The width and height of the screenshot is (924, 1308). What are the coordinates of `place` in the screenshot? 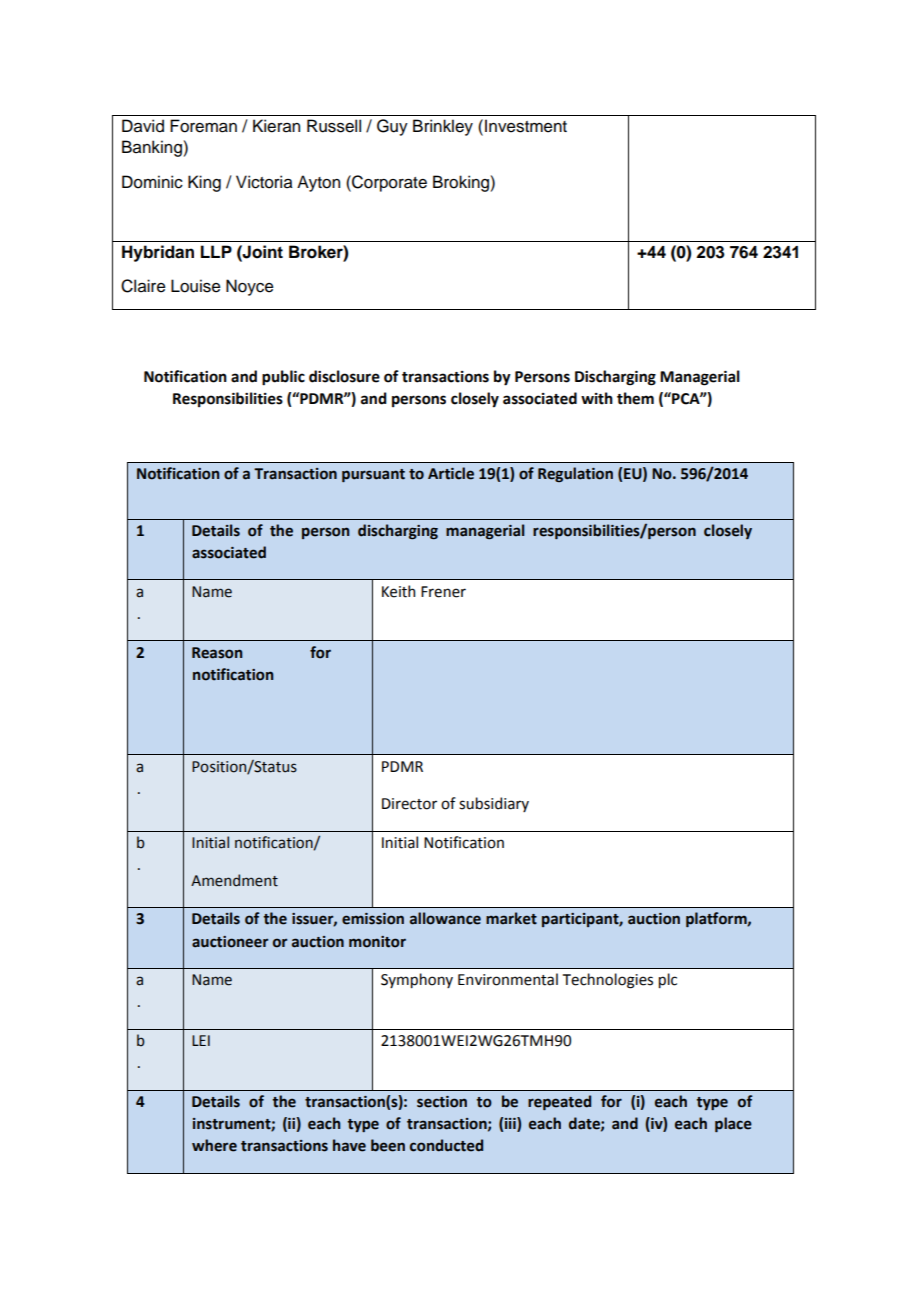 It's located at (733, 1124).
